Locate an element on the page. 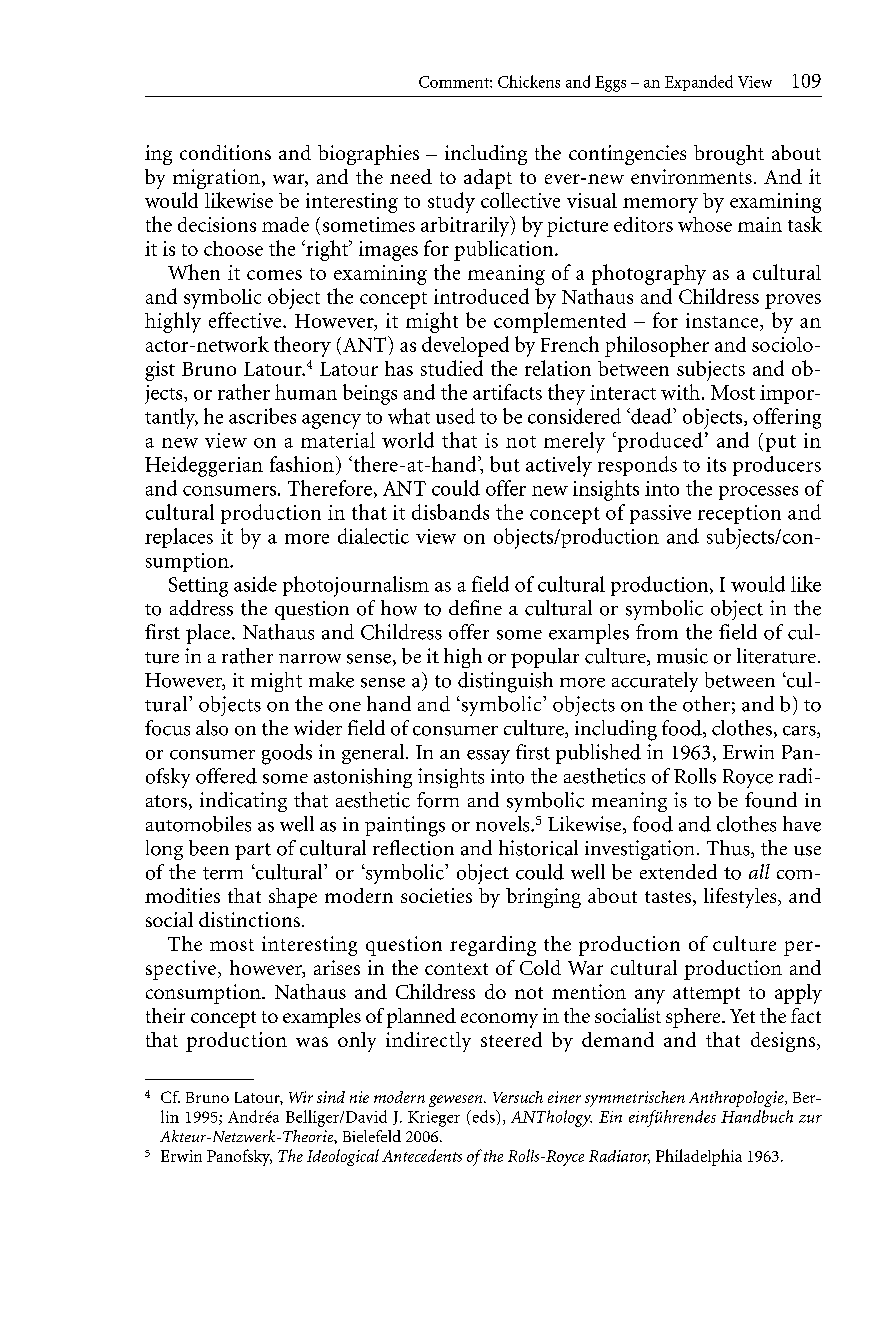  Anthropologie is located at coordinates (737, 1099).
